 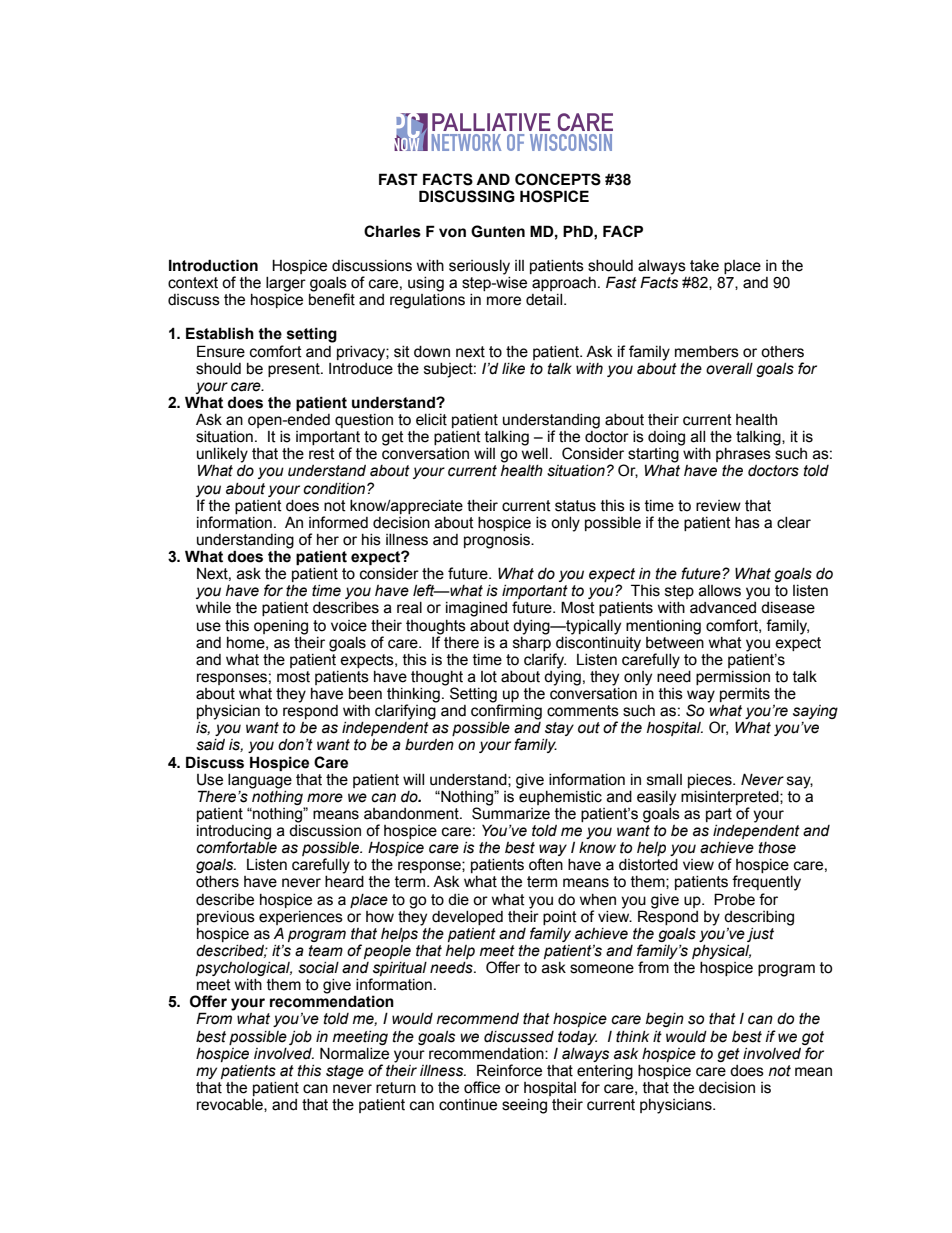 I want to click on Summarize, so click(x=511, y=812).
